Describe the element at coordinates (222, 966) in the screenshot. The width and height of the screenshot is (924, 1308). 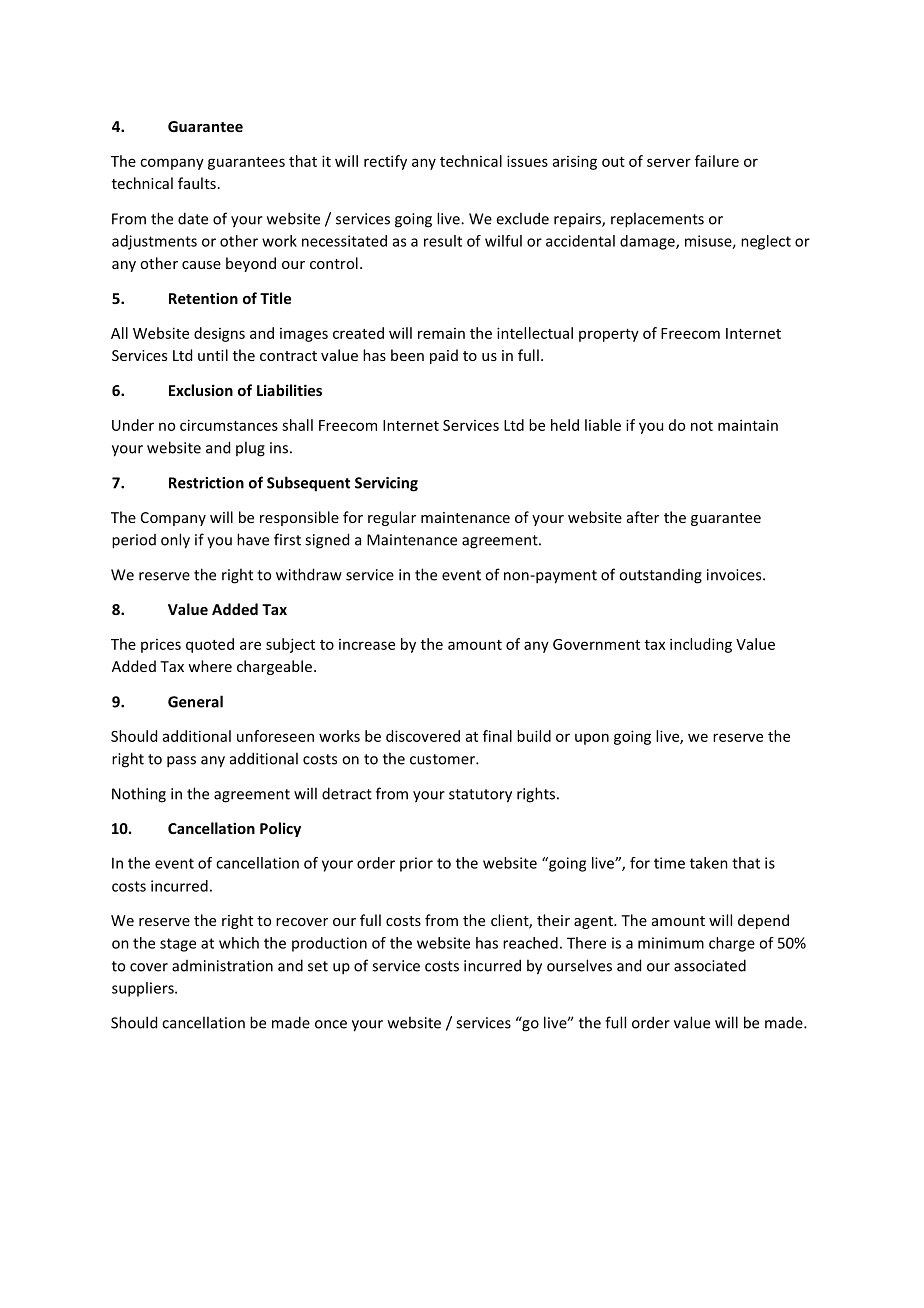
I see `administration` at that location.
